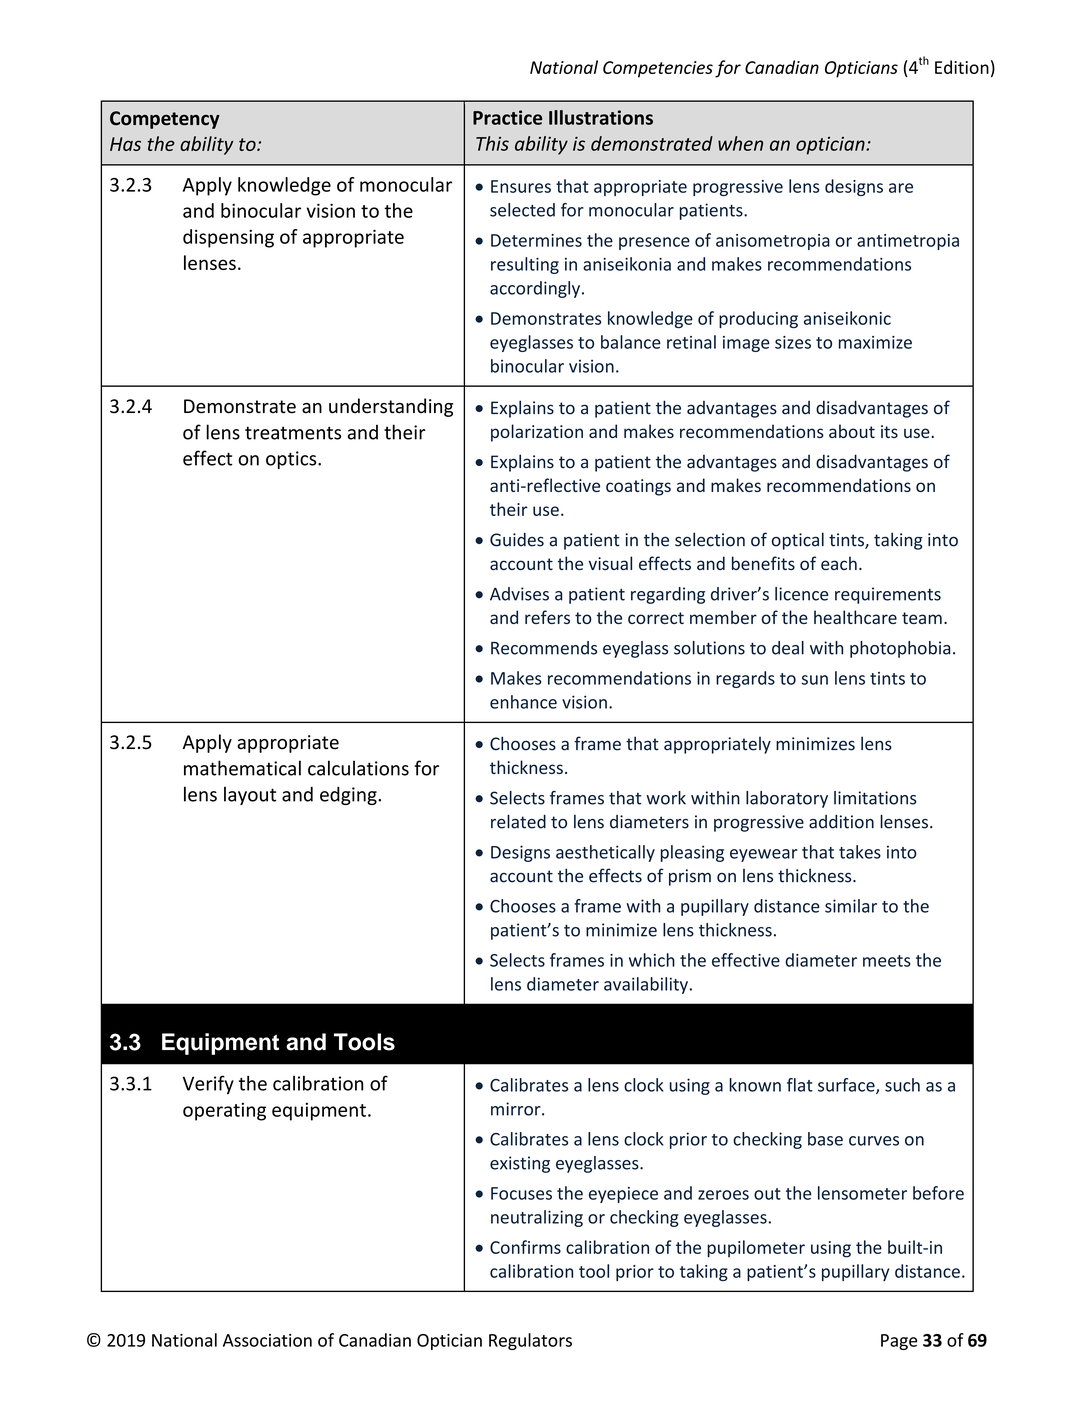 This screenshot has width=1088, height=1408. Describe the element at coordinates (165, 120) in the screenshot. I see `Competency` at that location.
